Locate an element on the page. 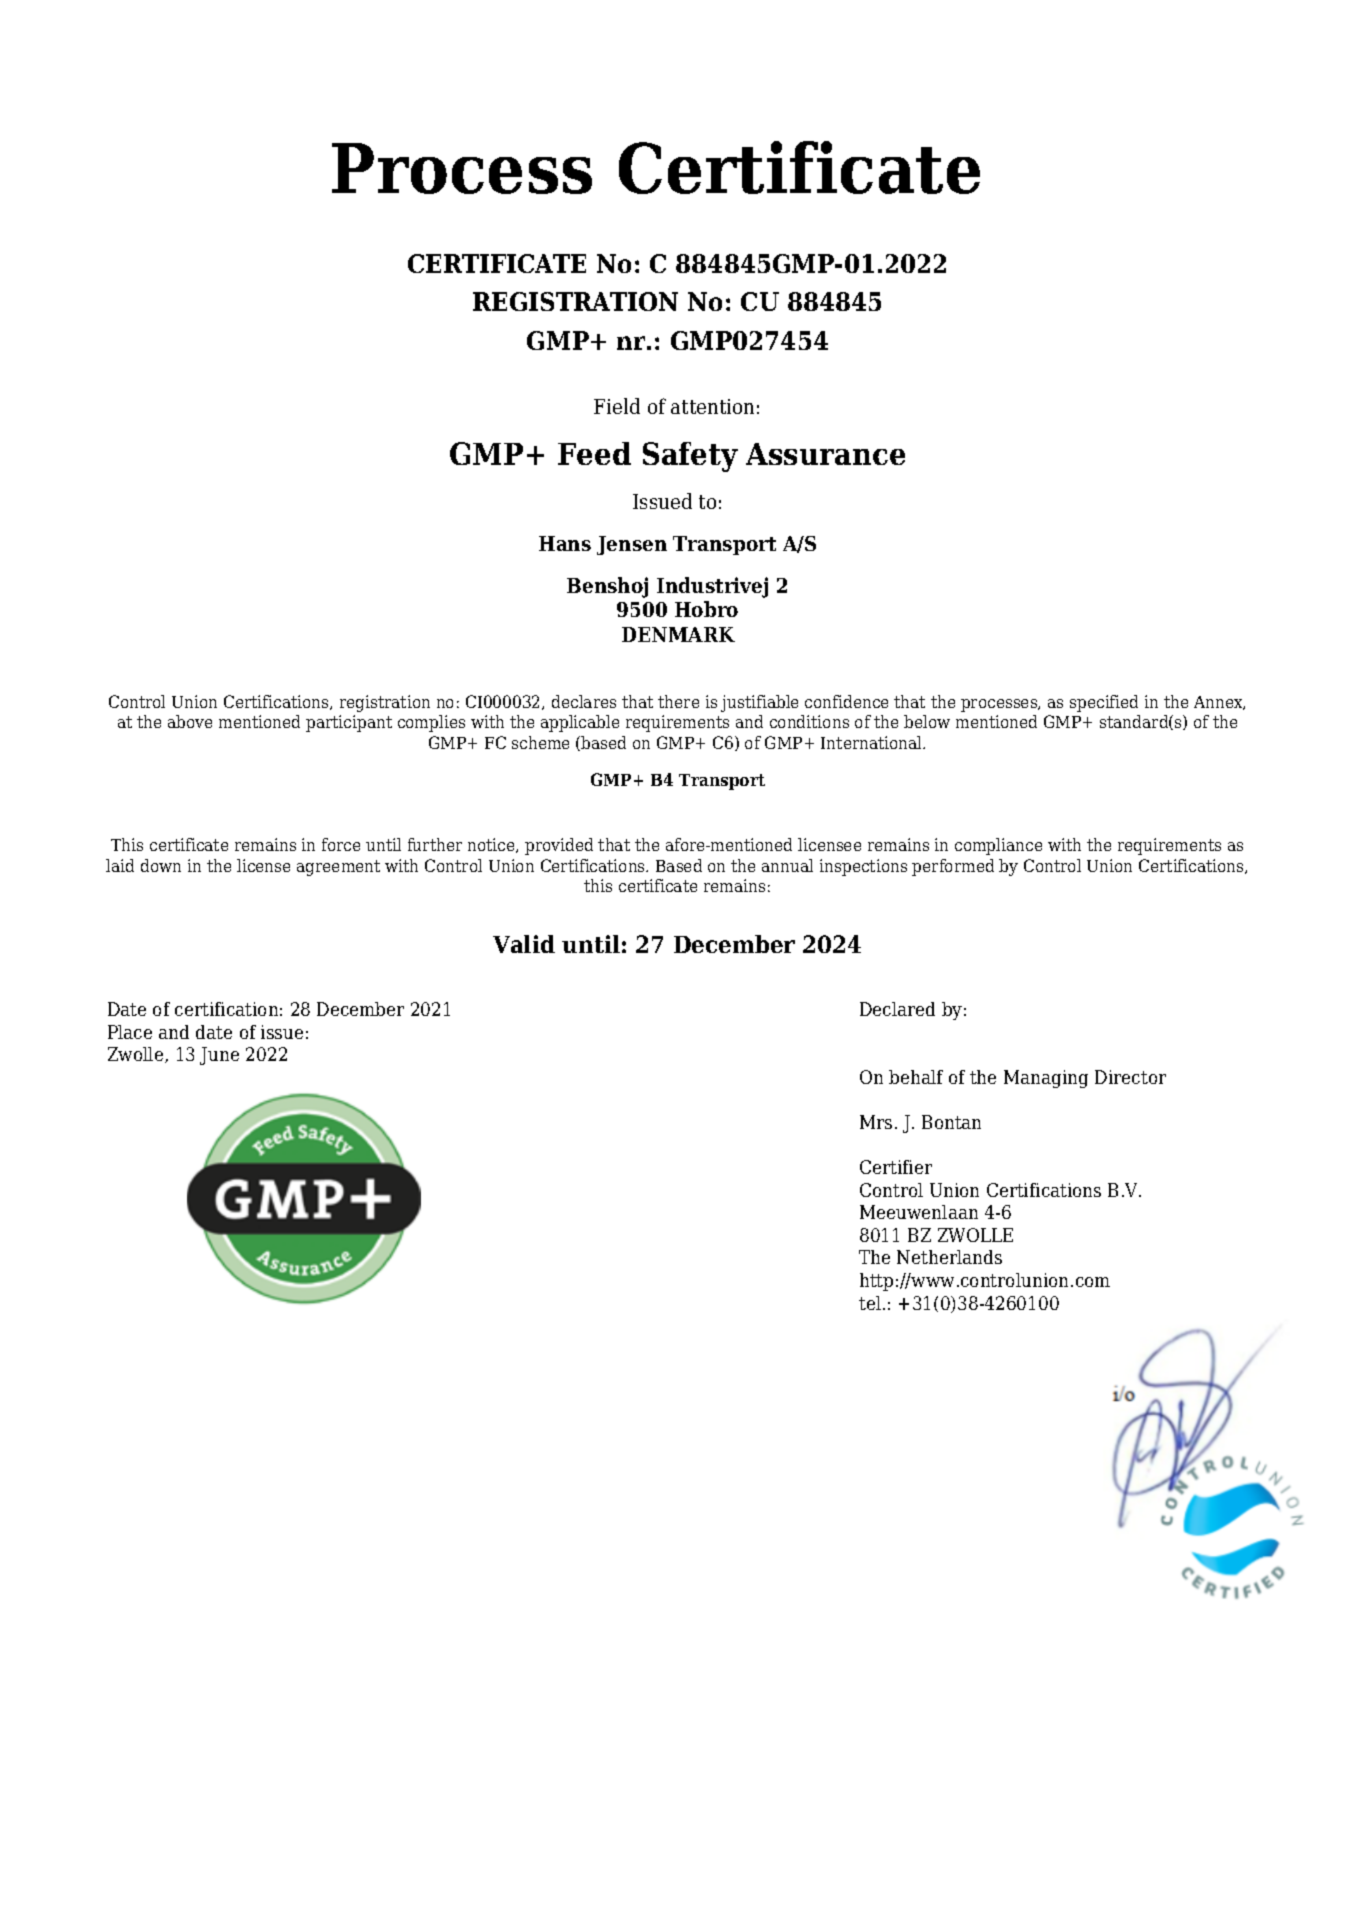 This image has height=1918, width=1356. Valid is located at coordinates (524, 944).
